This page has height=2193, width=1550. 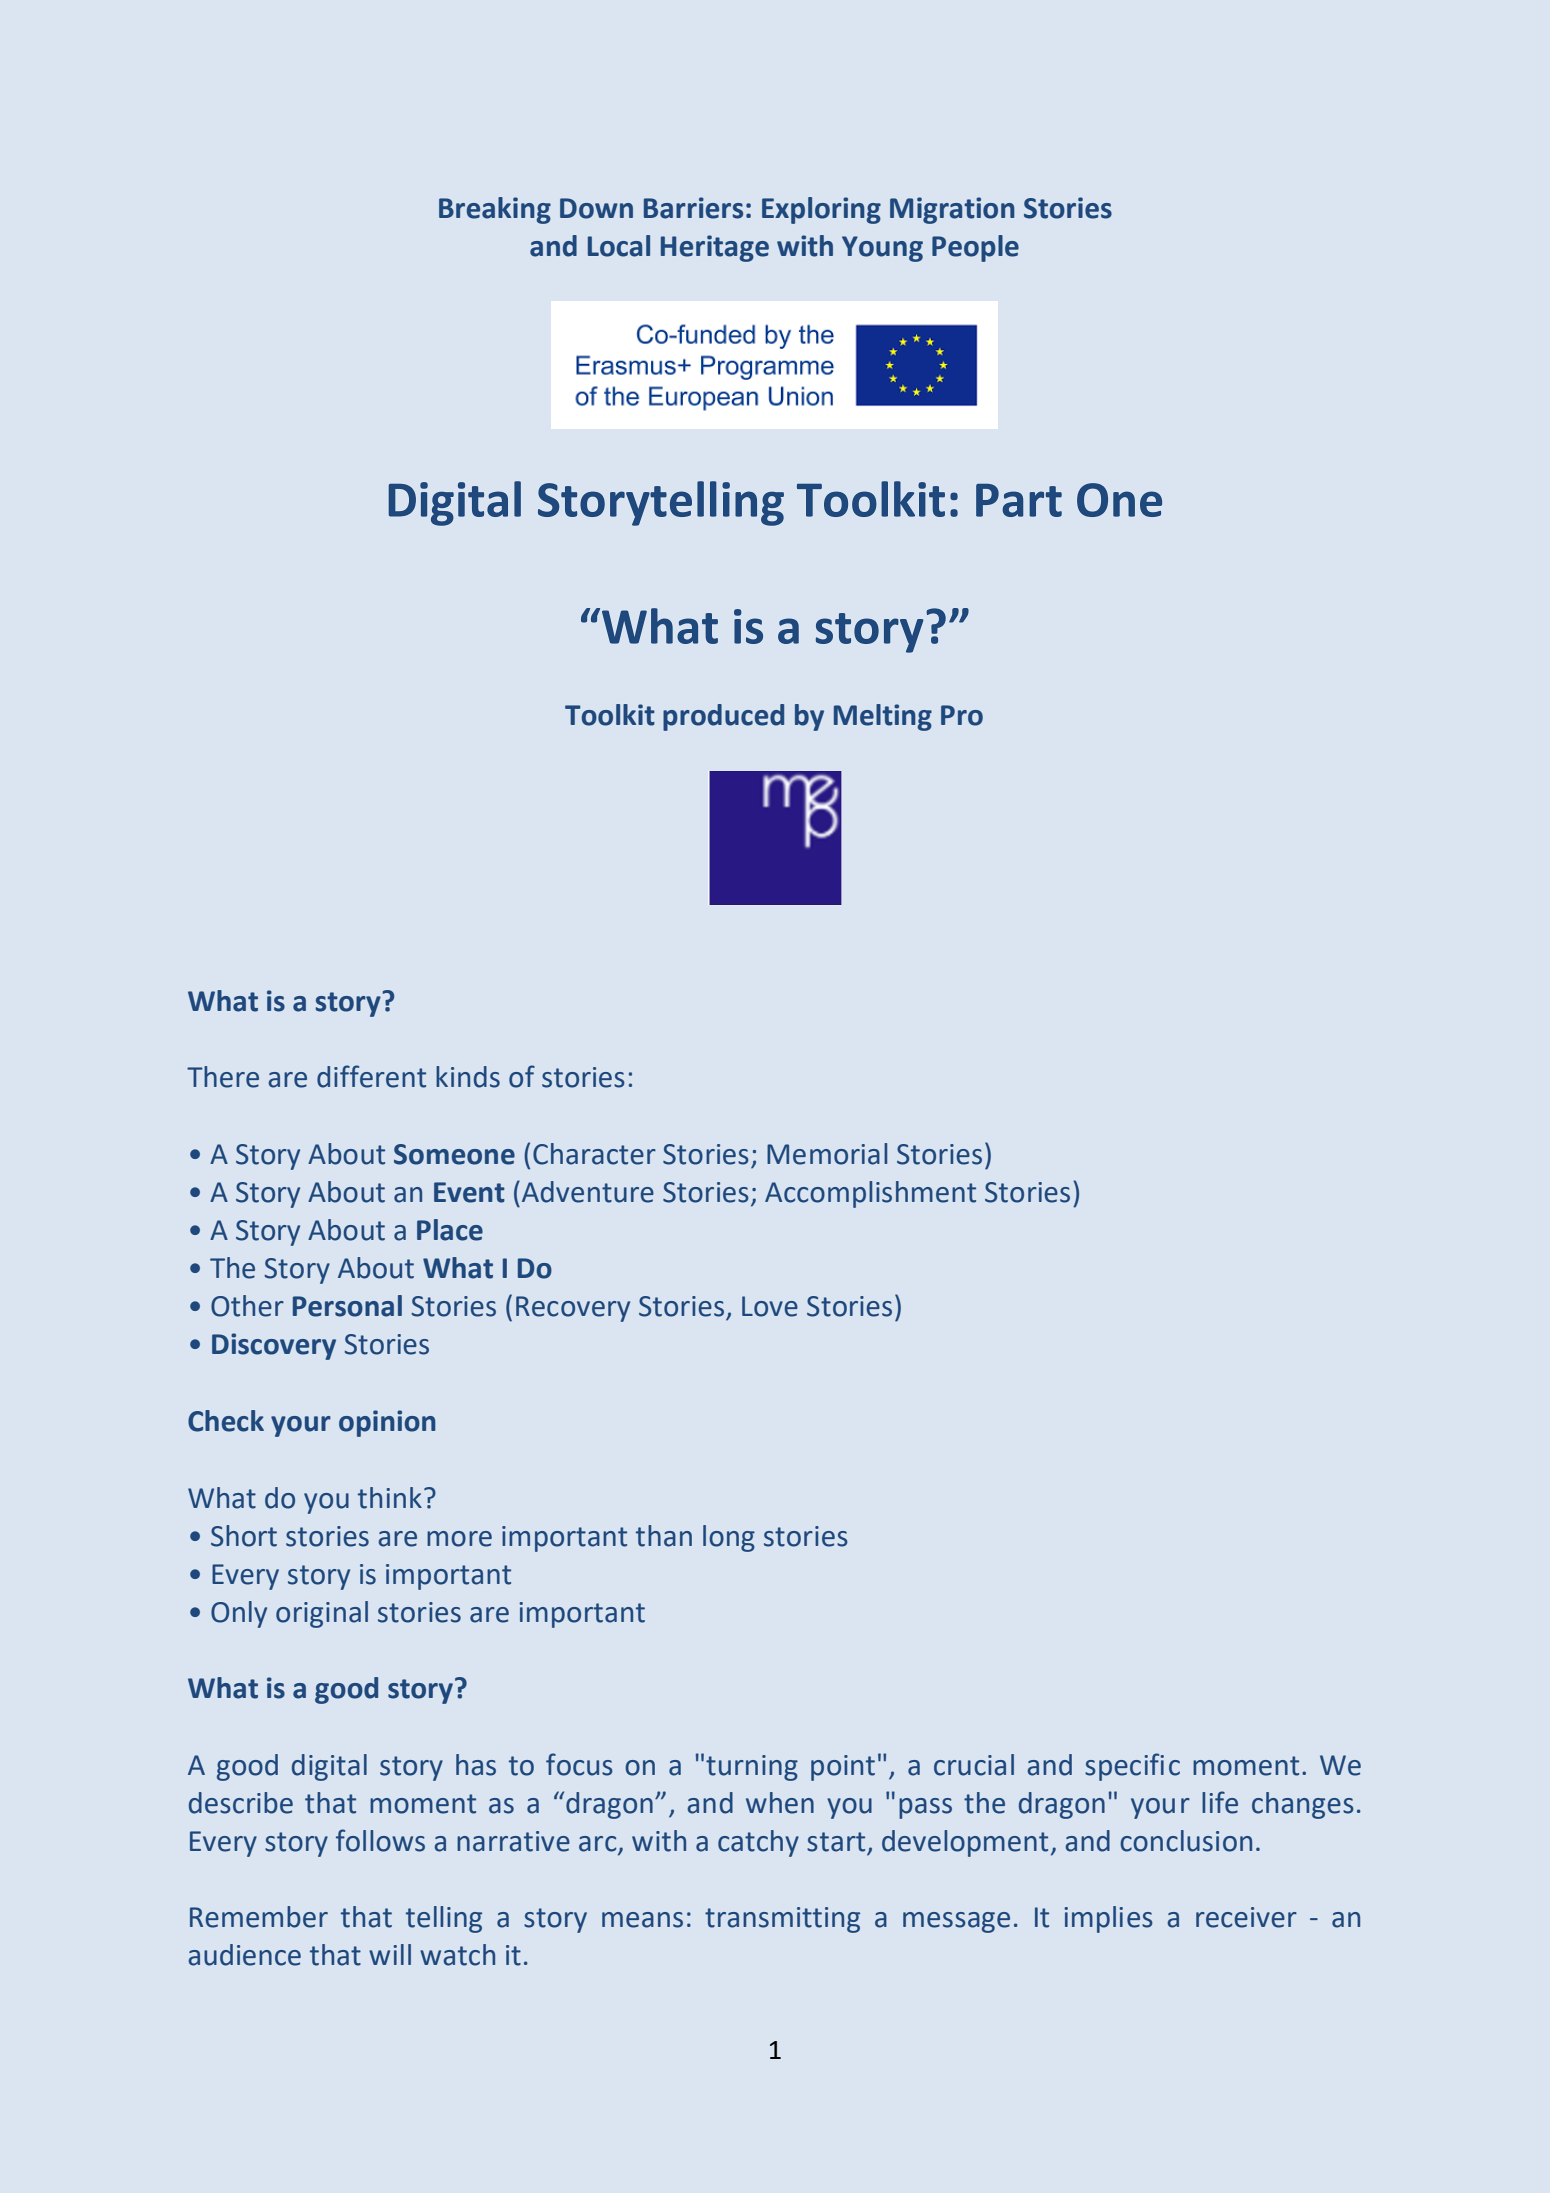 I want to click on transmitting, so click(x=782, y=1920).
